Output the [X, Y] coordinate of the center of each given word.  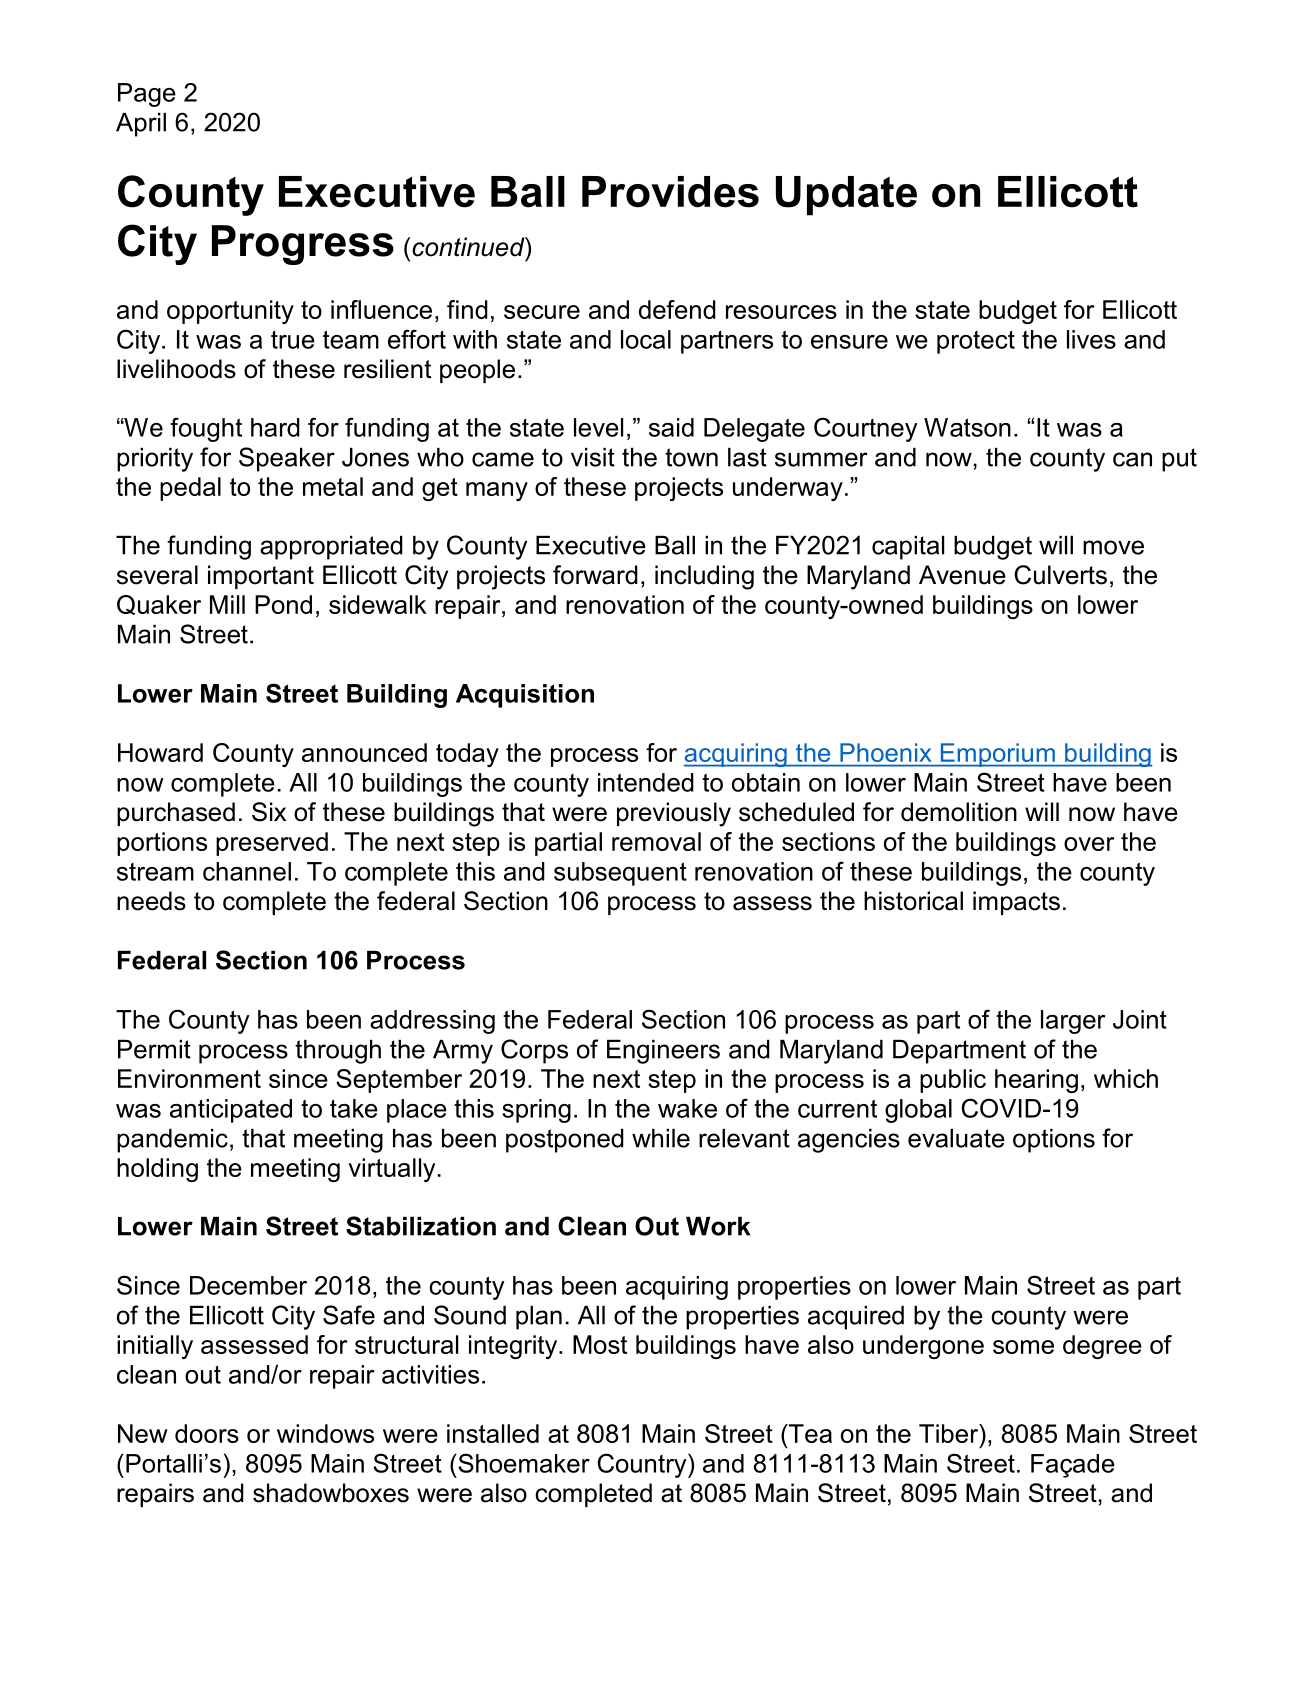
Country [643, 1465]
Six [269, 812]
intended [646, 782]
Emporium [997, 755]
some [1023, 1347]
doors [207, 1433]
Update [846, 196]
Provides [670, 192]
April [141, 125]
